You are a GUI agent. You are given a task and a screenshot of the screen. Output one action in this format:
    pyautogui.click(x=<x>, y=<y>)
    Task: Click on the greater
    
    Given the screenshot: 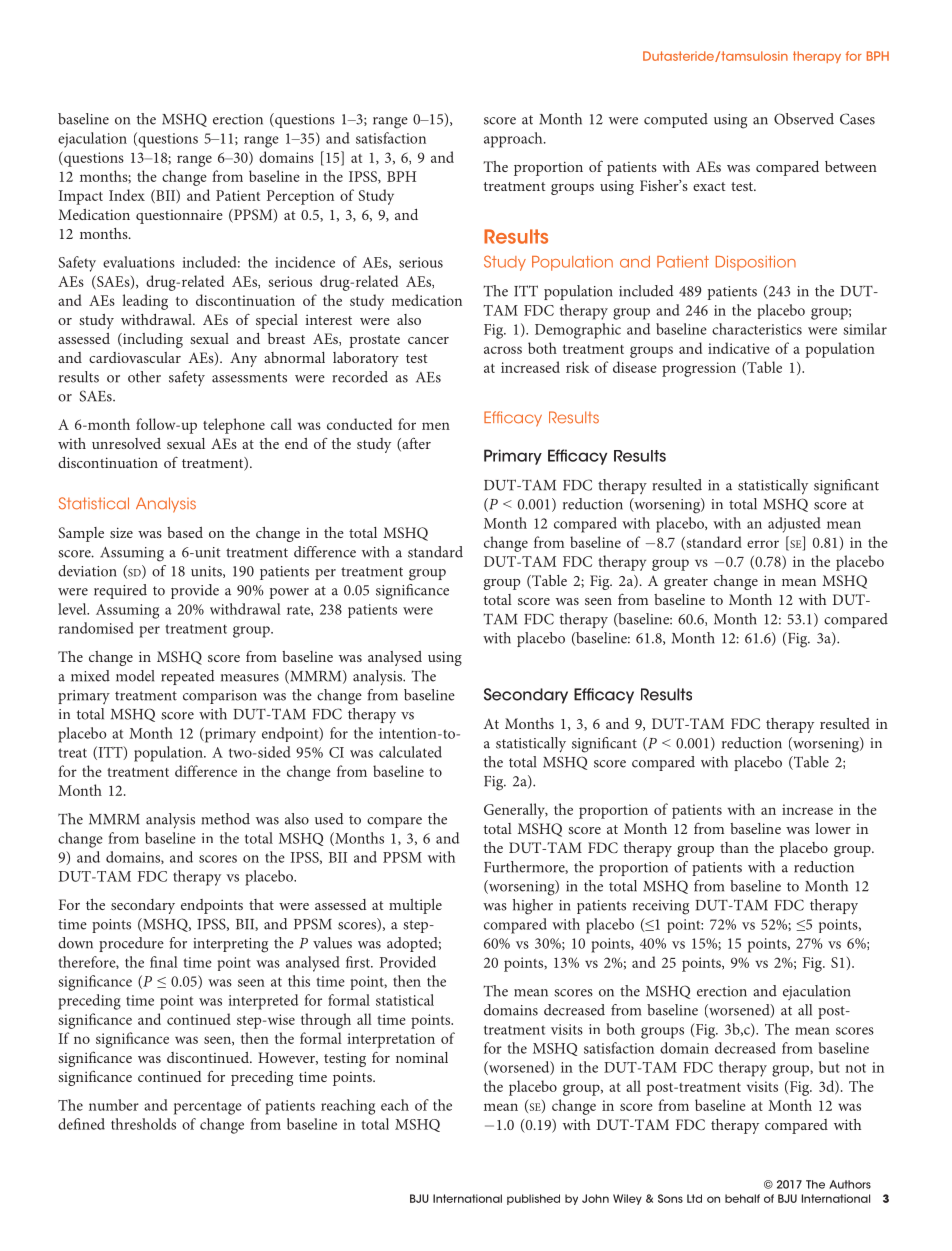 What is the action you would take?
    pyautogui.click(x=686, y=583)
